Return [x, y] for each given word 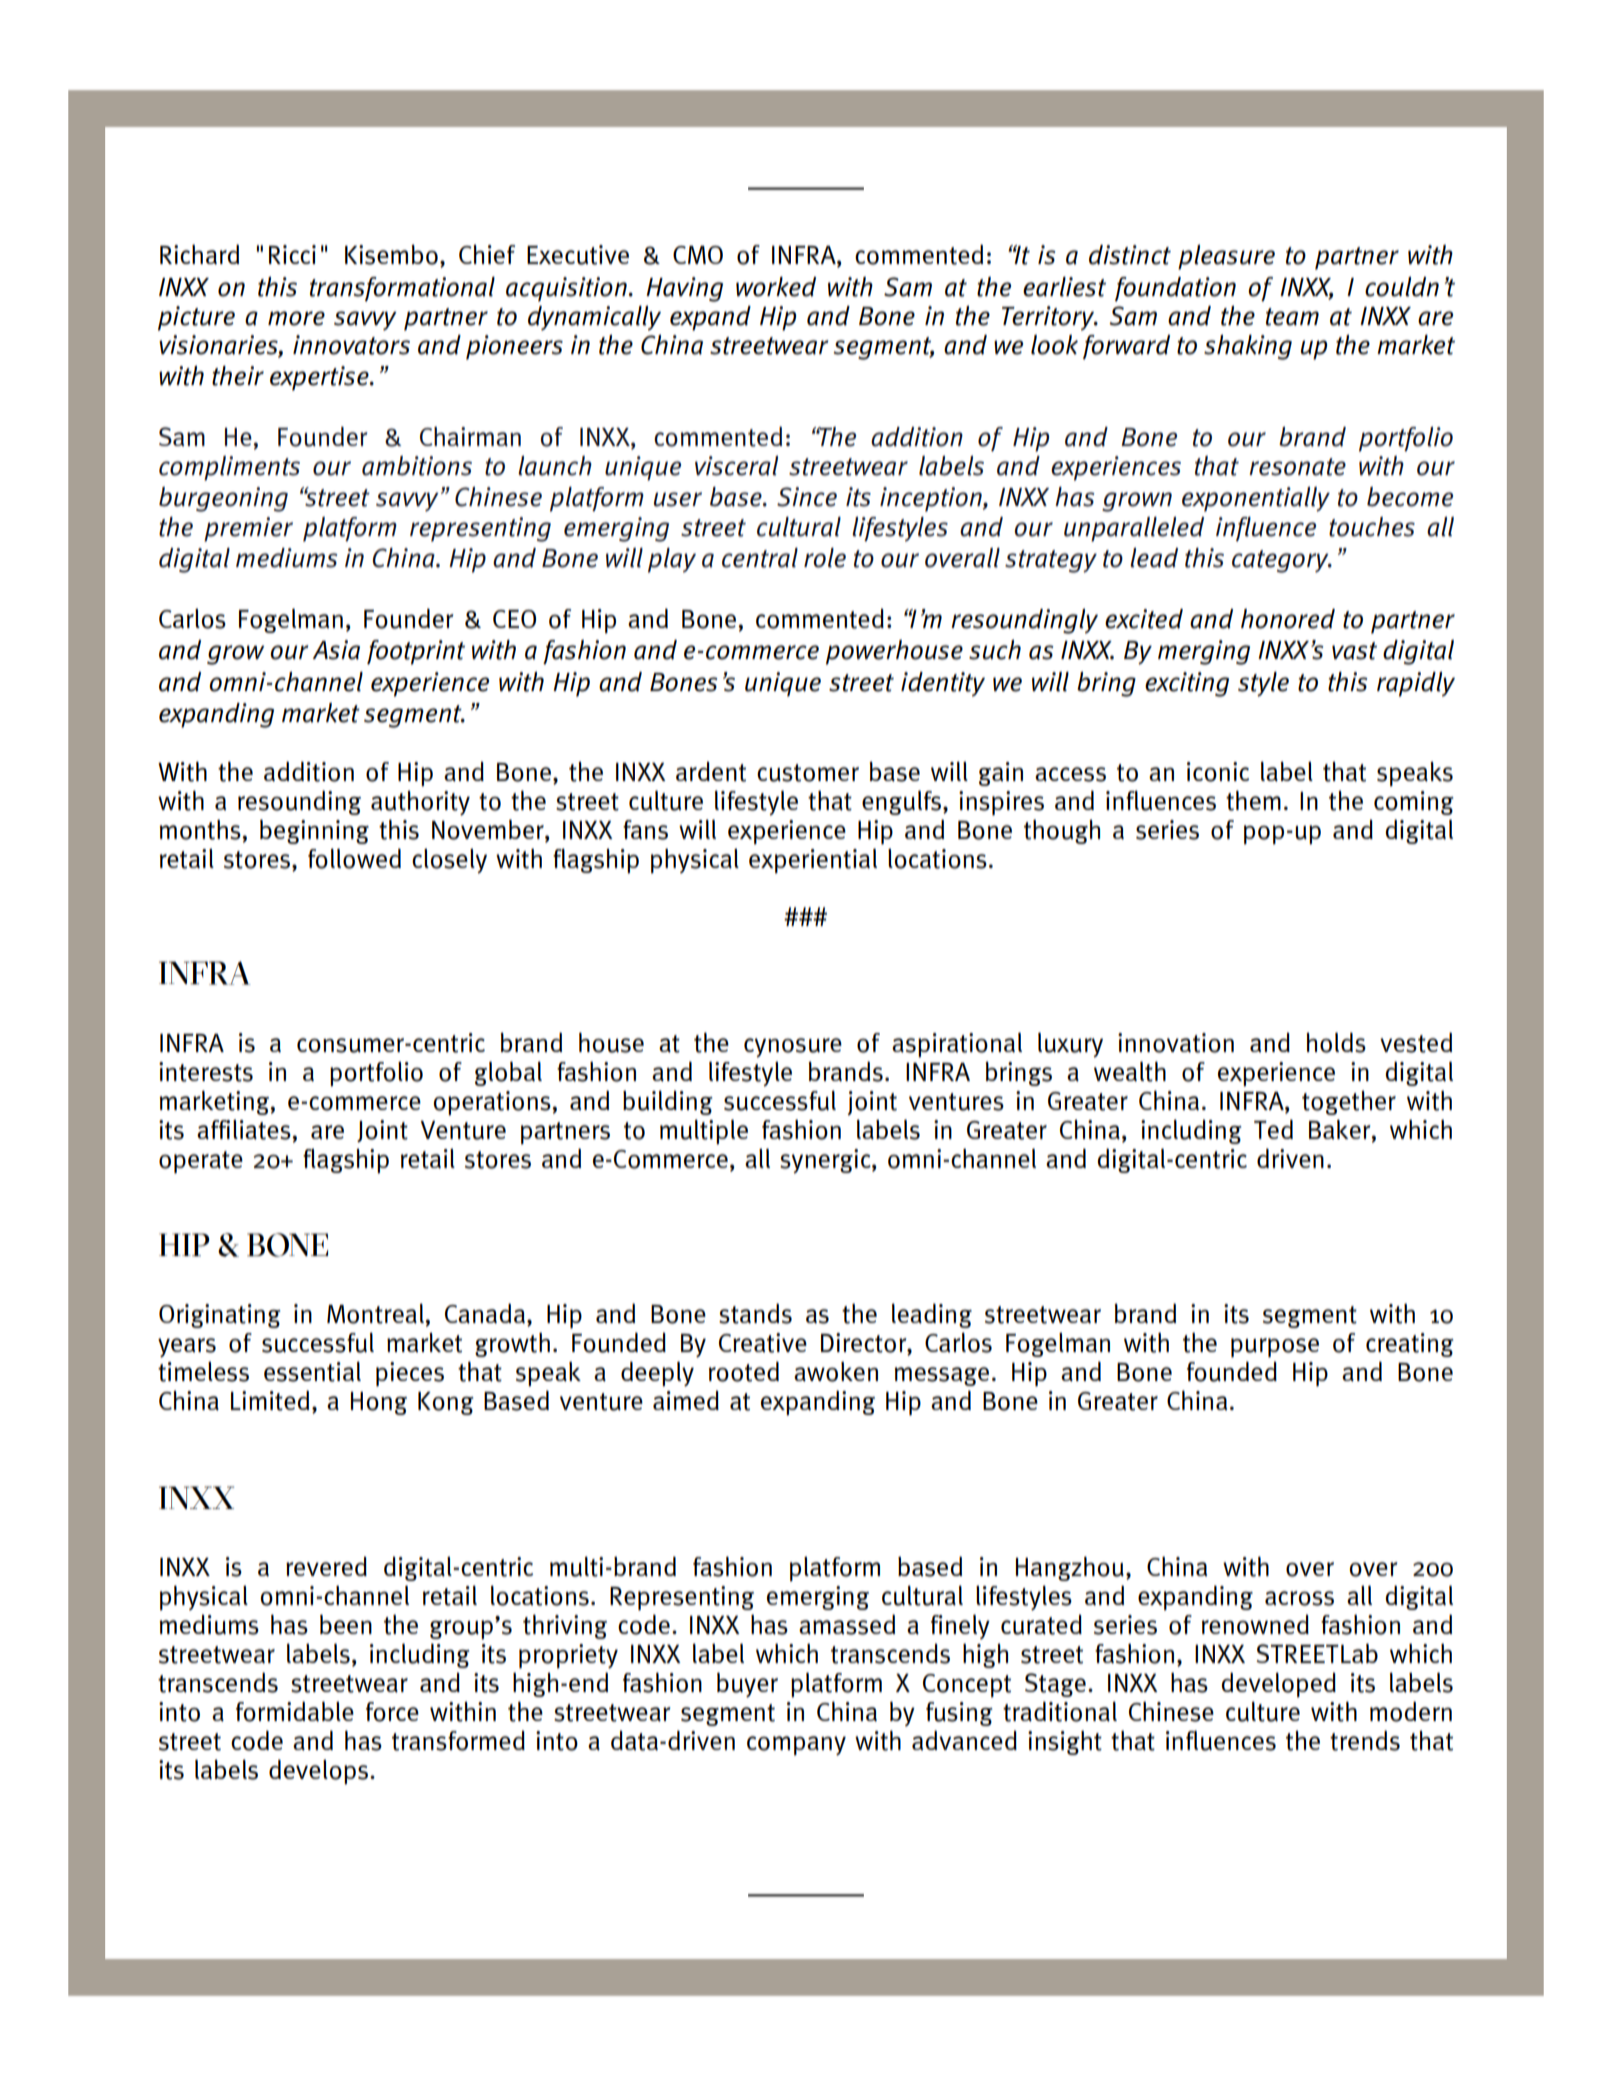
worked [776, 287]
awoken [836, 1372]
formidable [295, 1711]
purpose [1275, 1348]
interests [206, 1072]
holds [1336, 1042]
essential [312, 1371]
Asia [336, 650]
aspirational [957, 1045]
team [1292, 317]
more [296, 318]
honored [1288, 619]
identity [943, 684]
